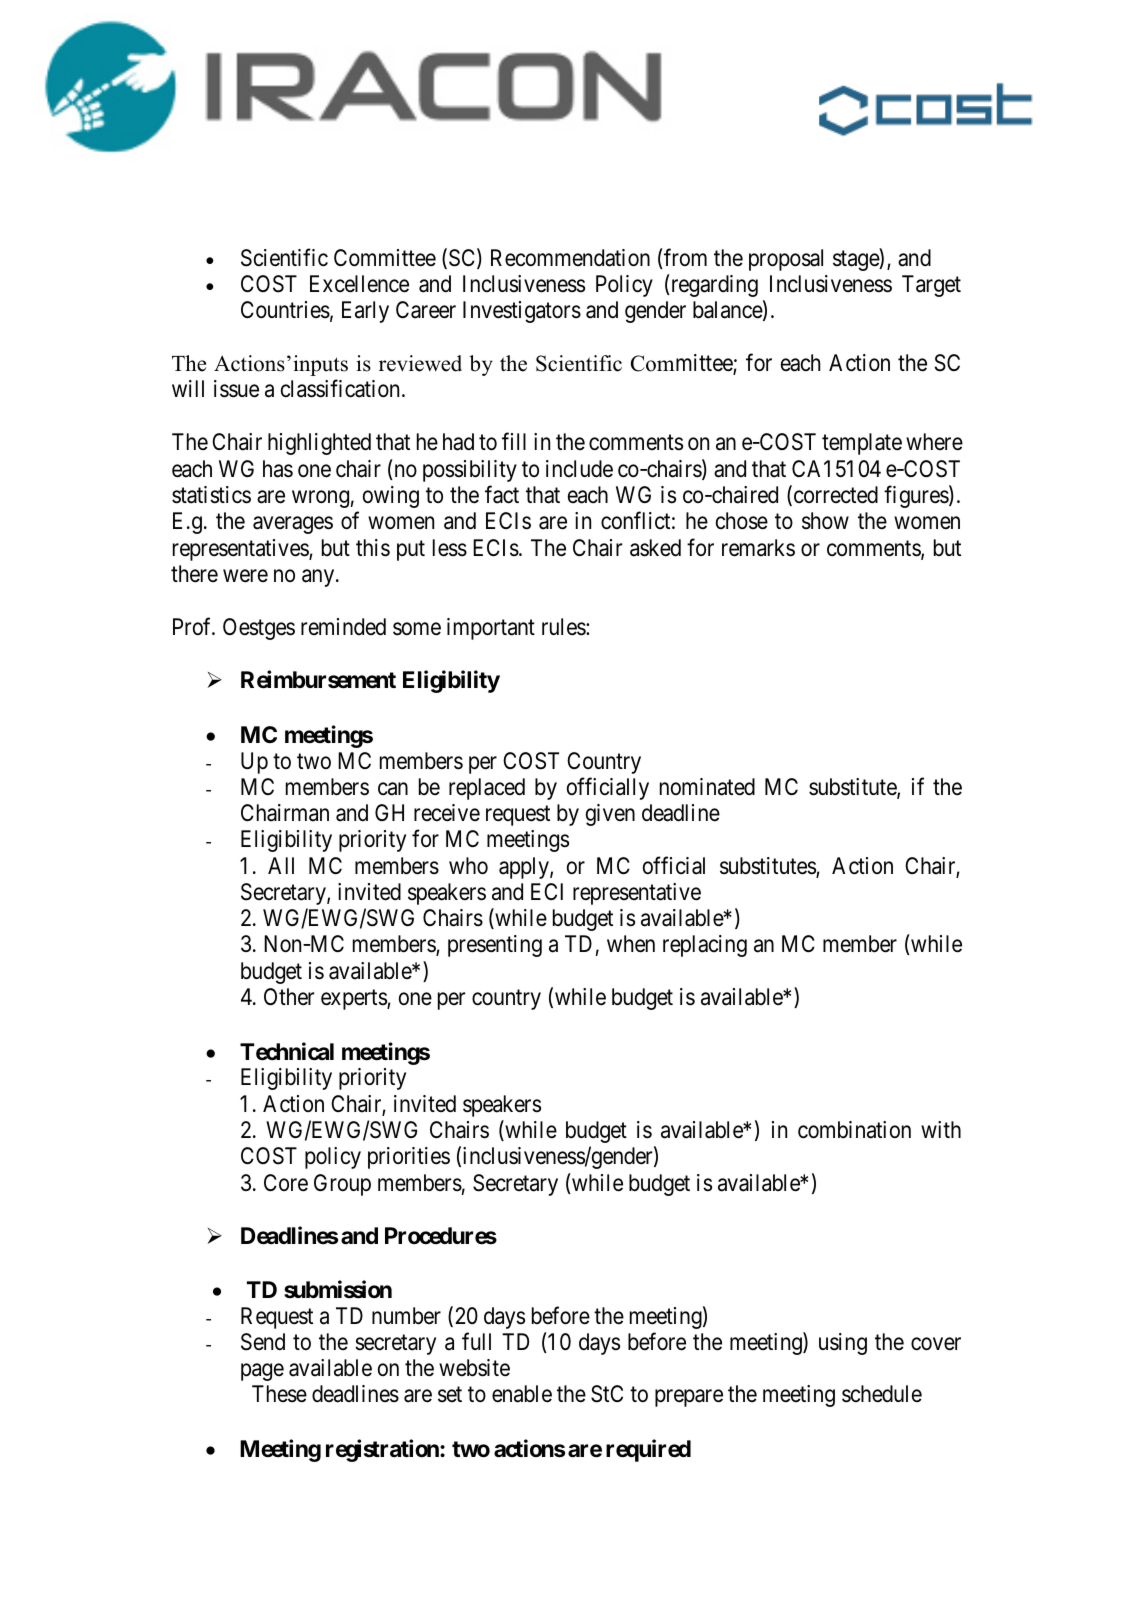 The height and width of the screenshot is (1603, 1133). Describe the element at coordinates (285, 310) in the screenshot. I see `Countries` at that location.
